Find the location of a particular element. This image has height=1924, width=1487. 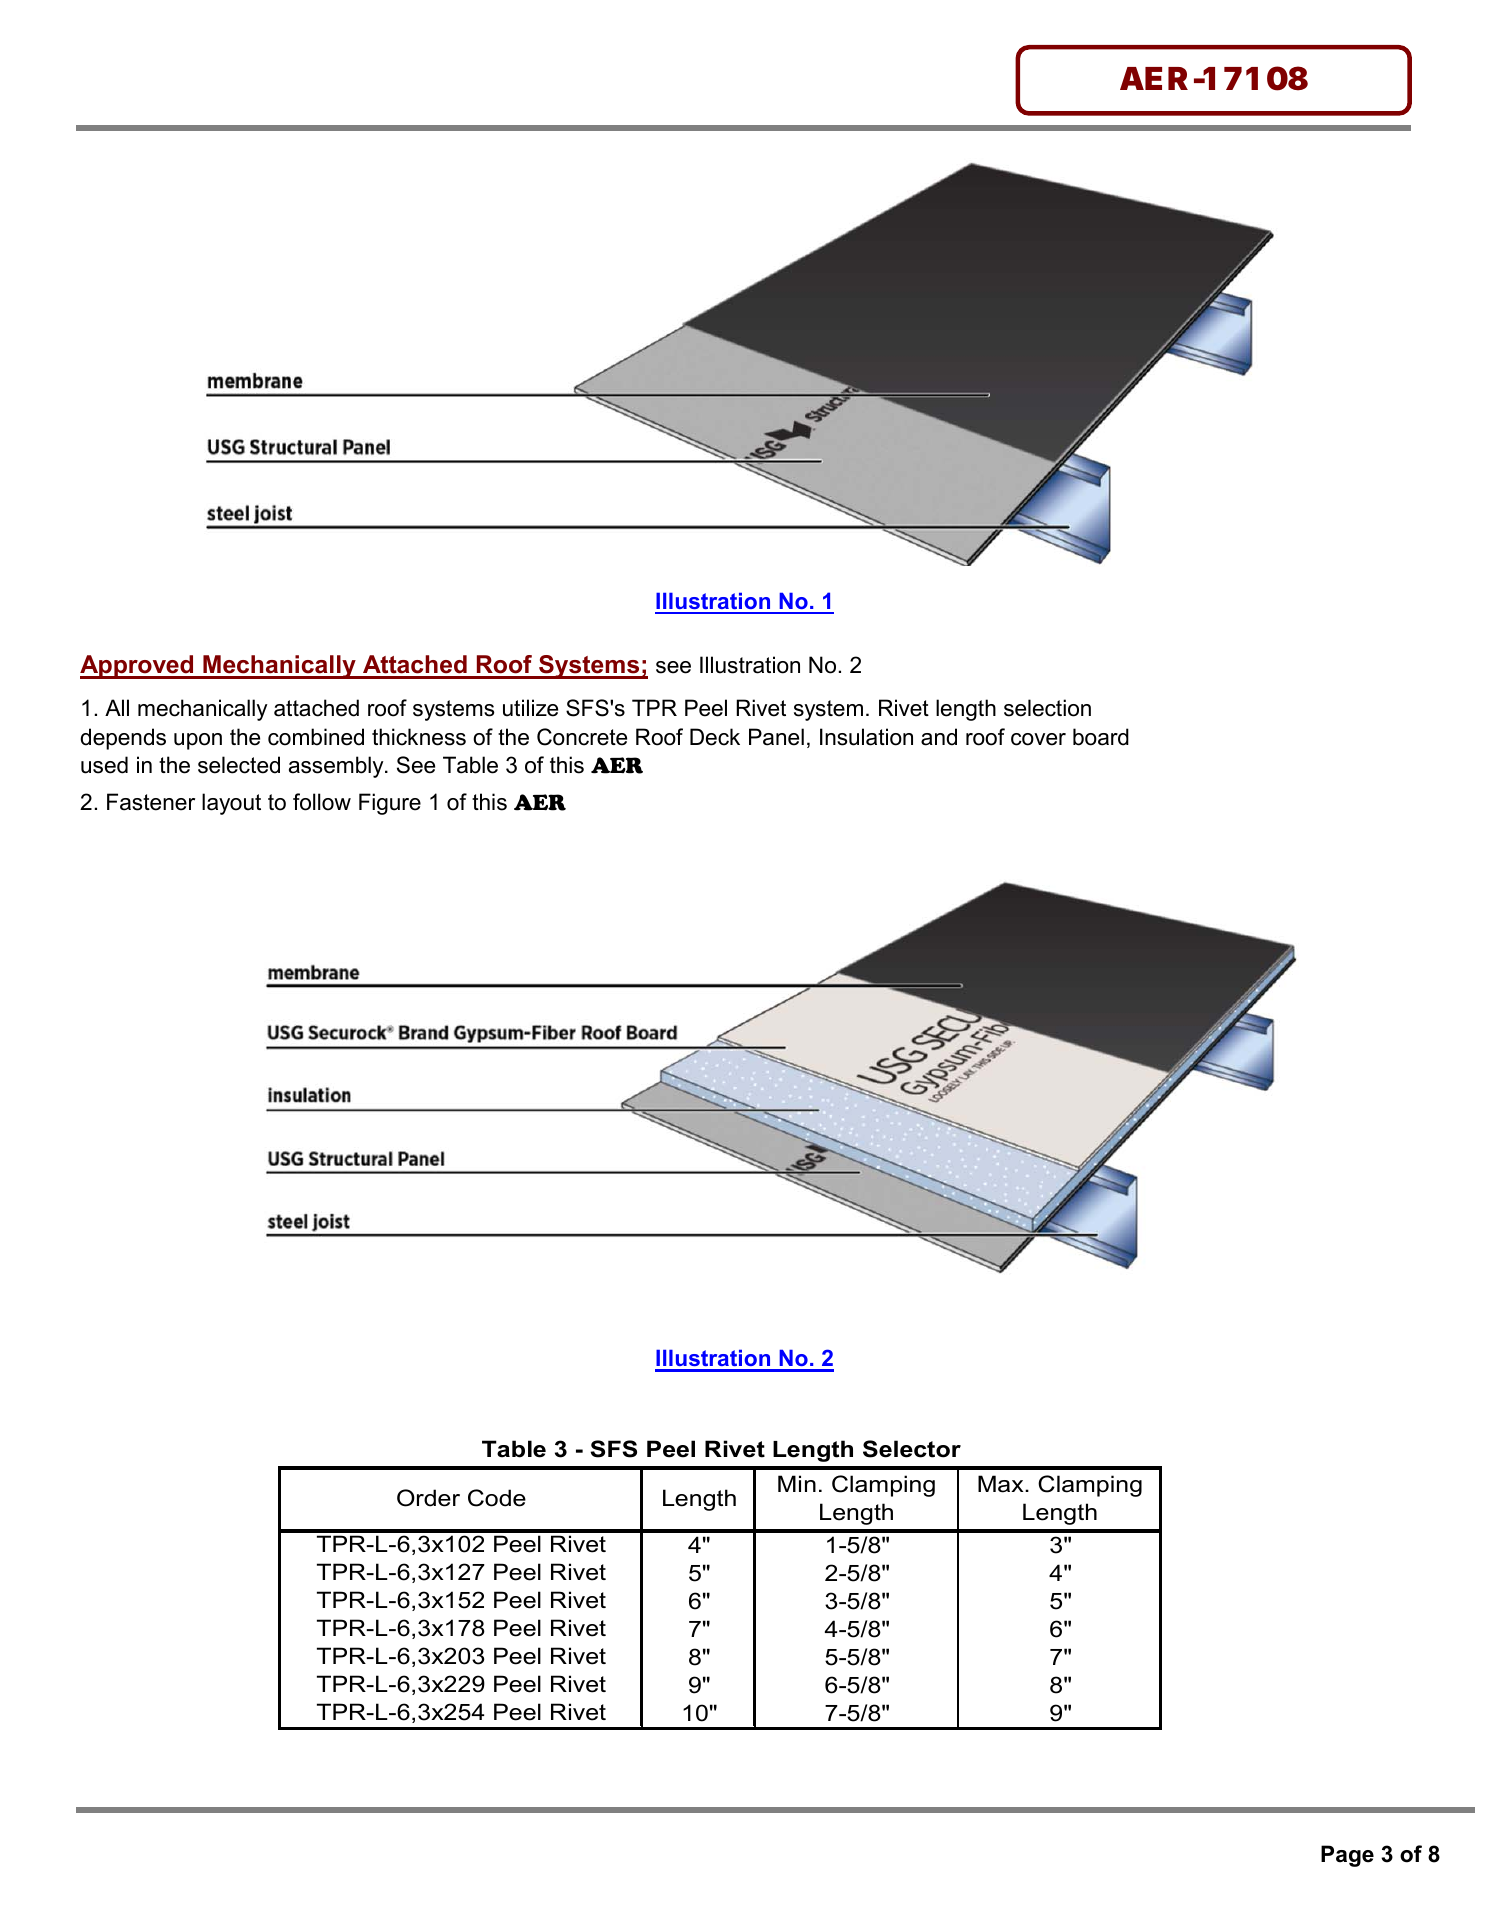

combined is located at coordinates (316, 737).
